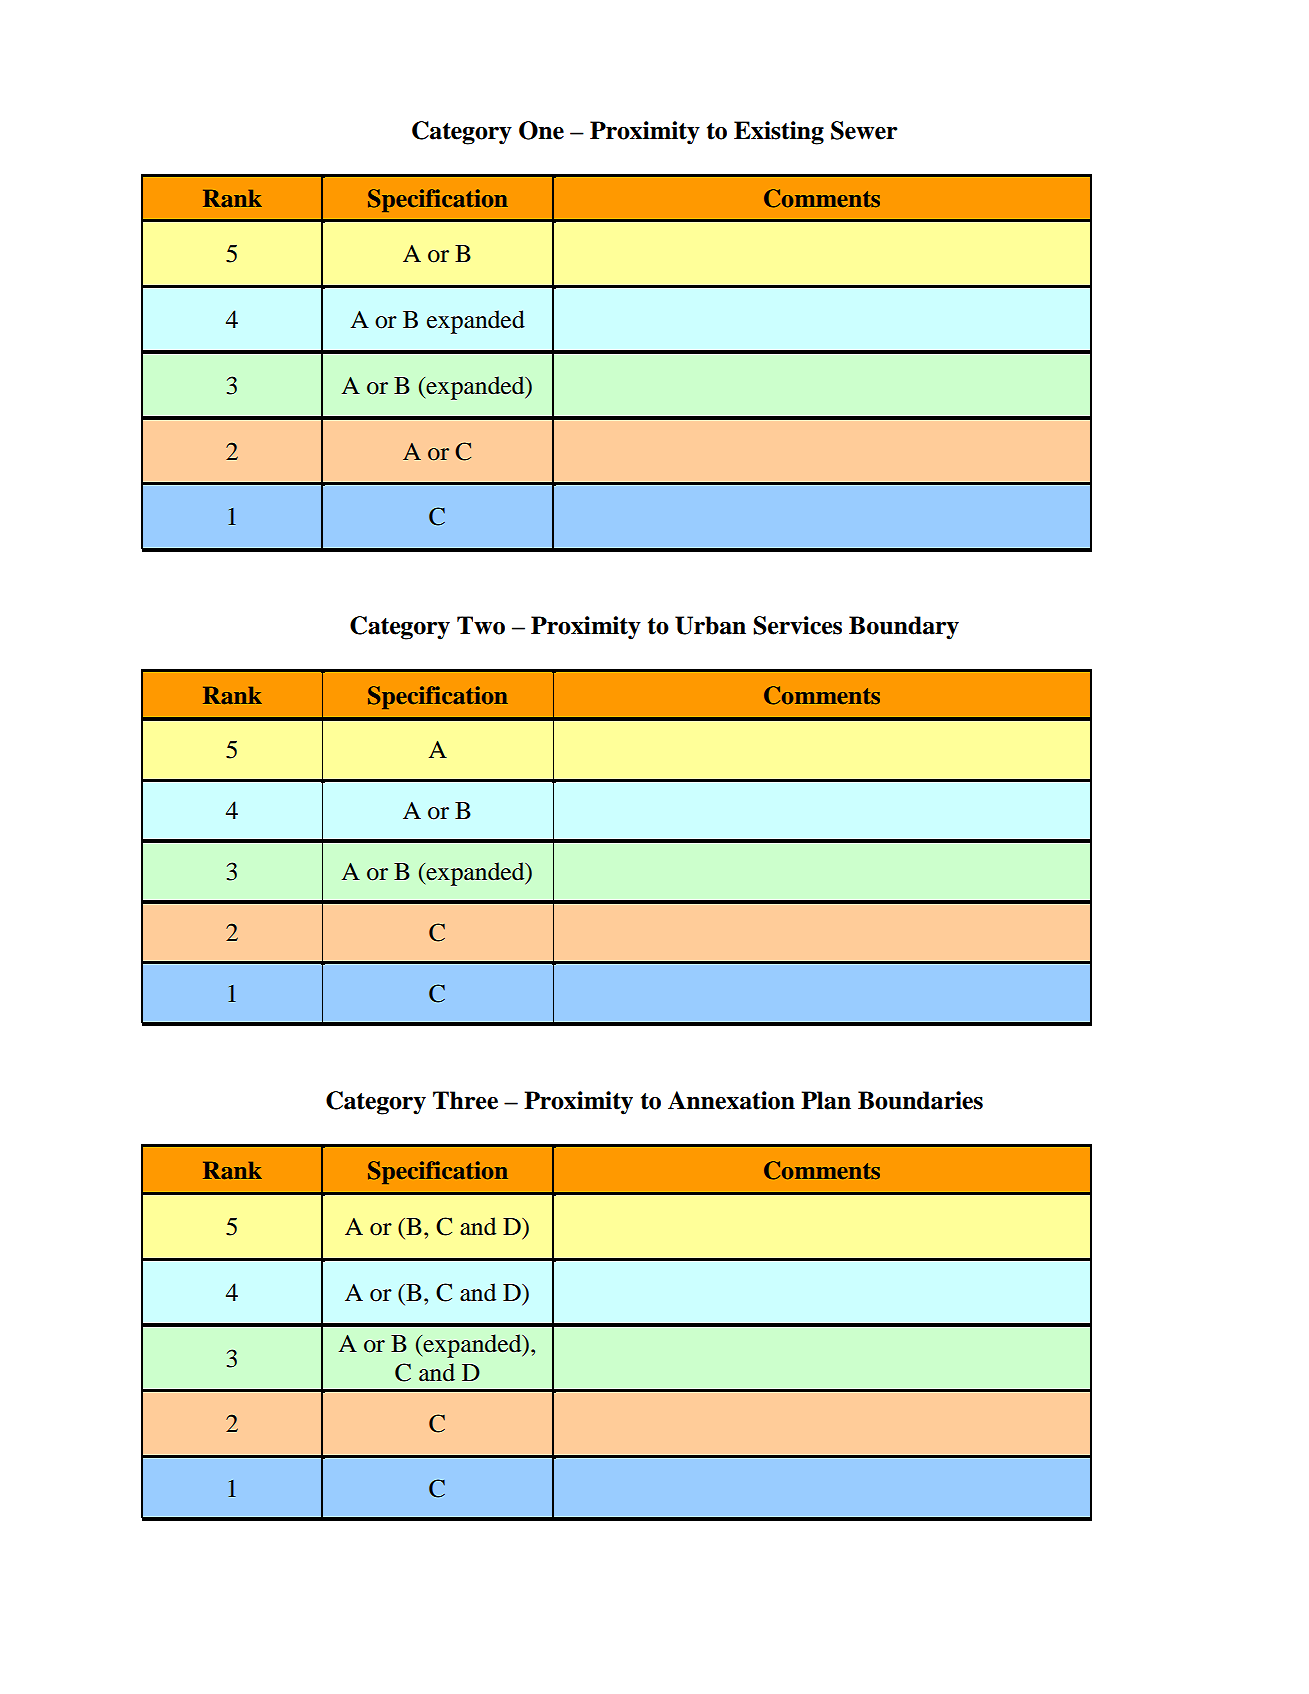 Image resolution: width=1309 pixels, height=1694 pixels. Describe the element at coordinates (779, 133) in the screenshot. I see `Existing` at that location.
